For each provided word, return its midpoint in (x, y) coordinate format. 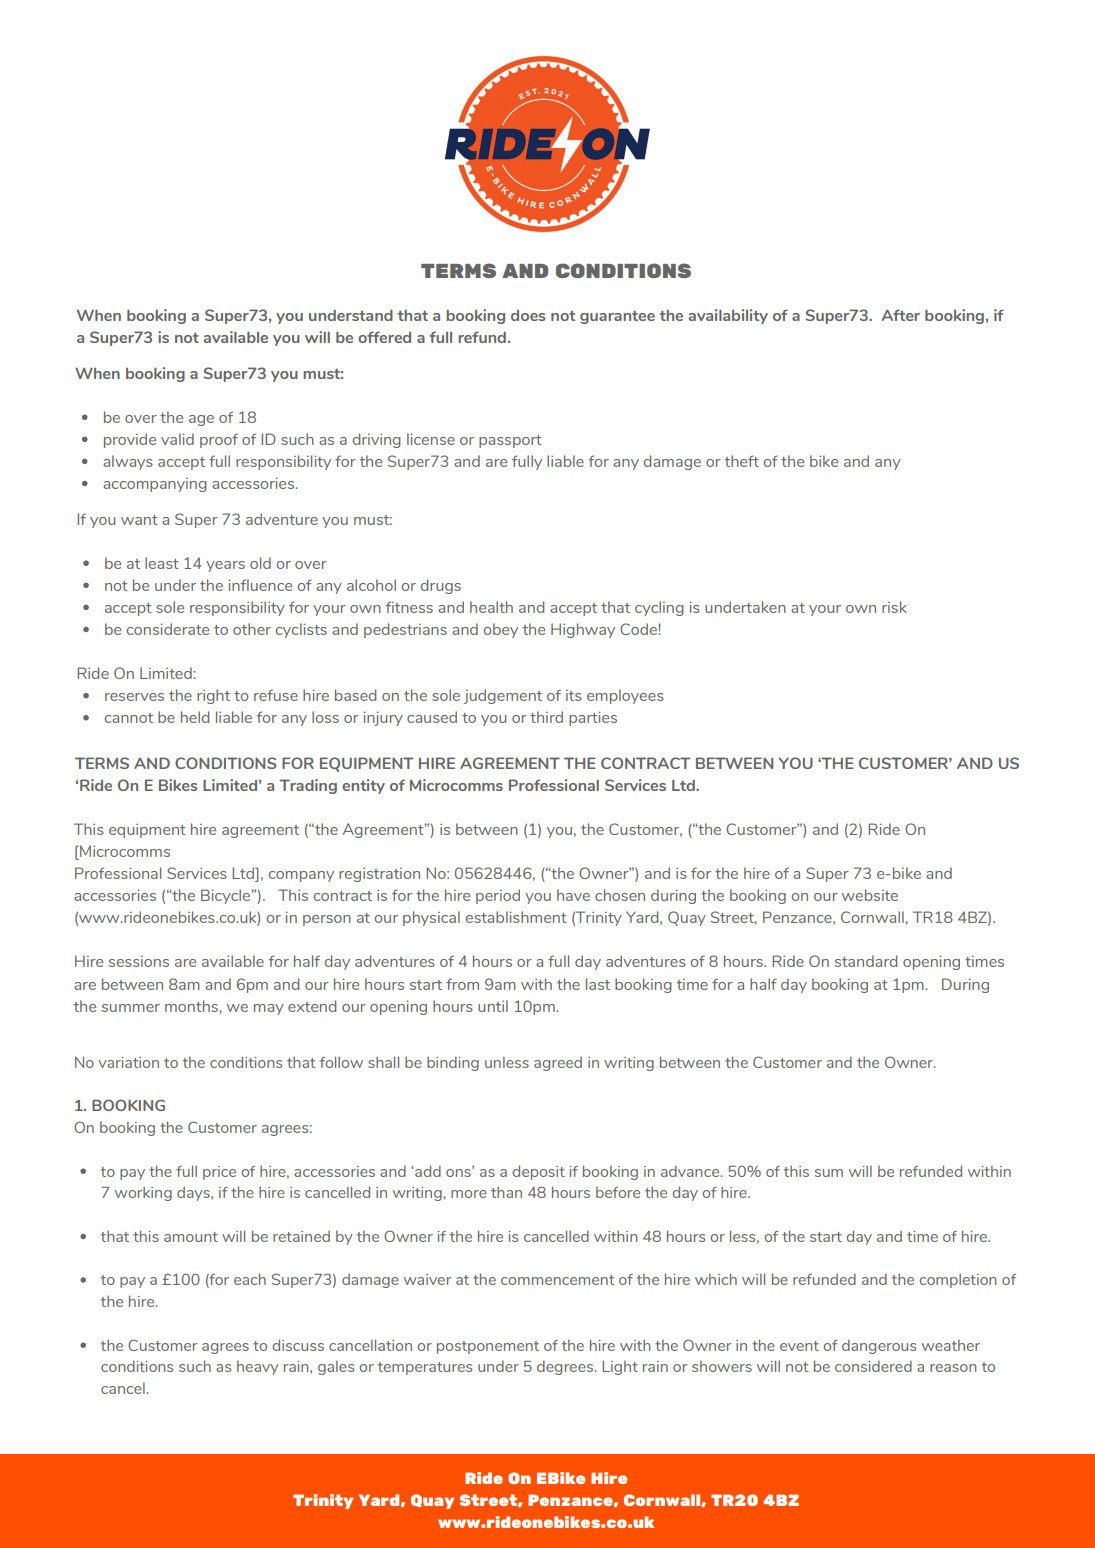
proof (219, 440)
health (491, 607)
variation (128, 1062)
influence (260, 585)
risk (894, 607)
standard (866, 961)
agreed (558, 1064)
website (870, 895)
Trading (308, 786)
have (573, 895)
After (901, 315)
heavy (257, 1368)
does (528, 315)
